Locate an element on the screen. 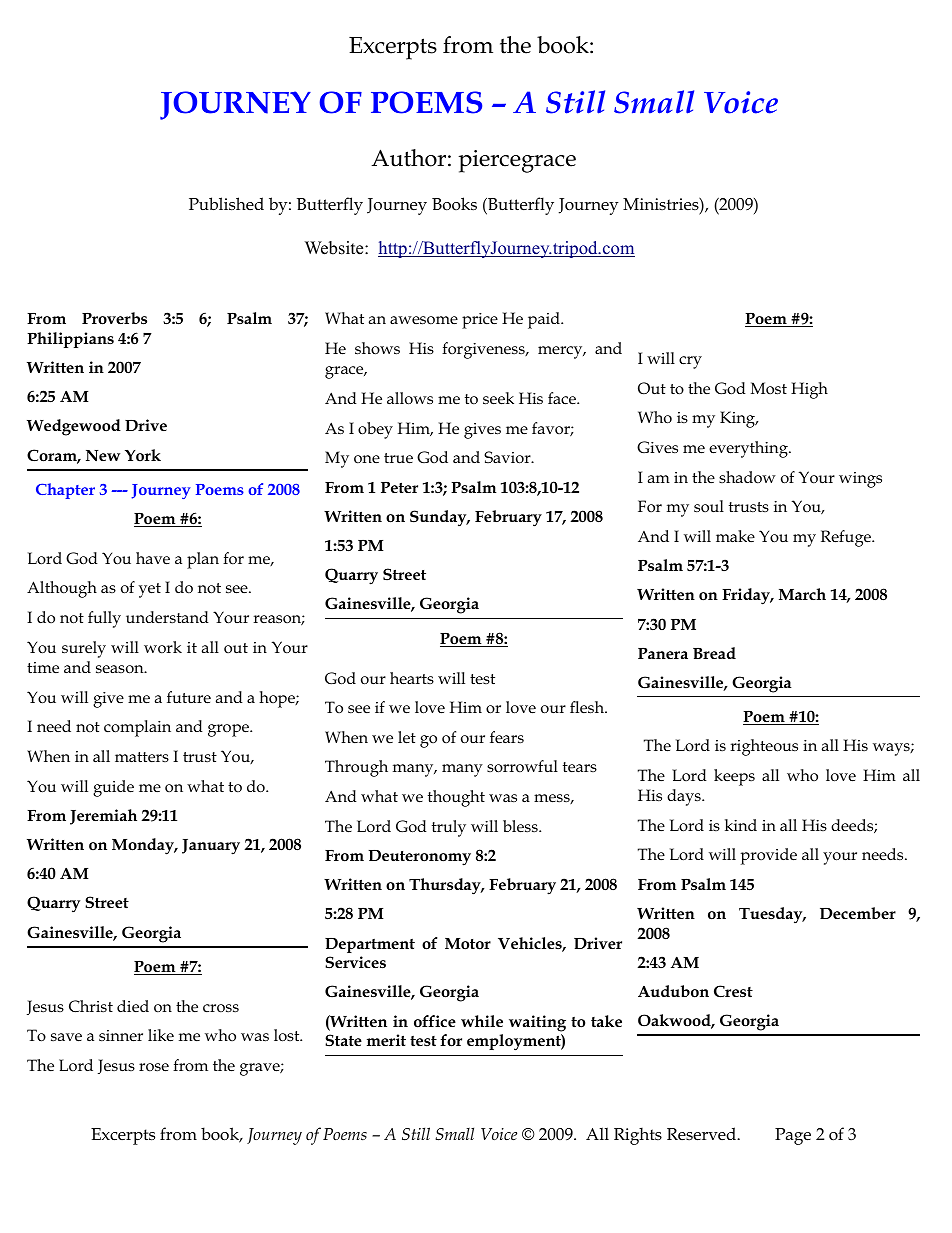 The height and width of the screenshot is (1233, 952). work is located at coordinates (163, 647).
